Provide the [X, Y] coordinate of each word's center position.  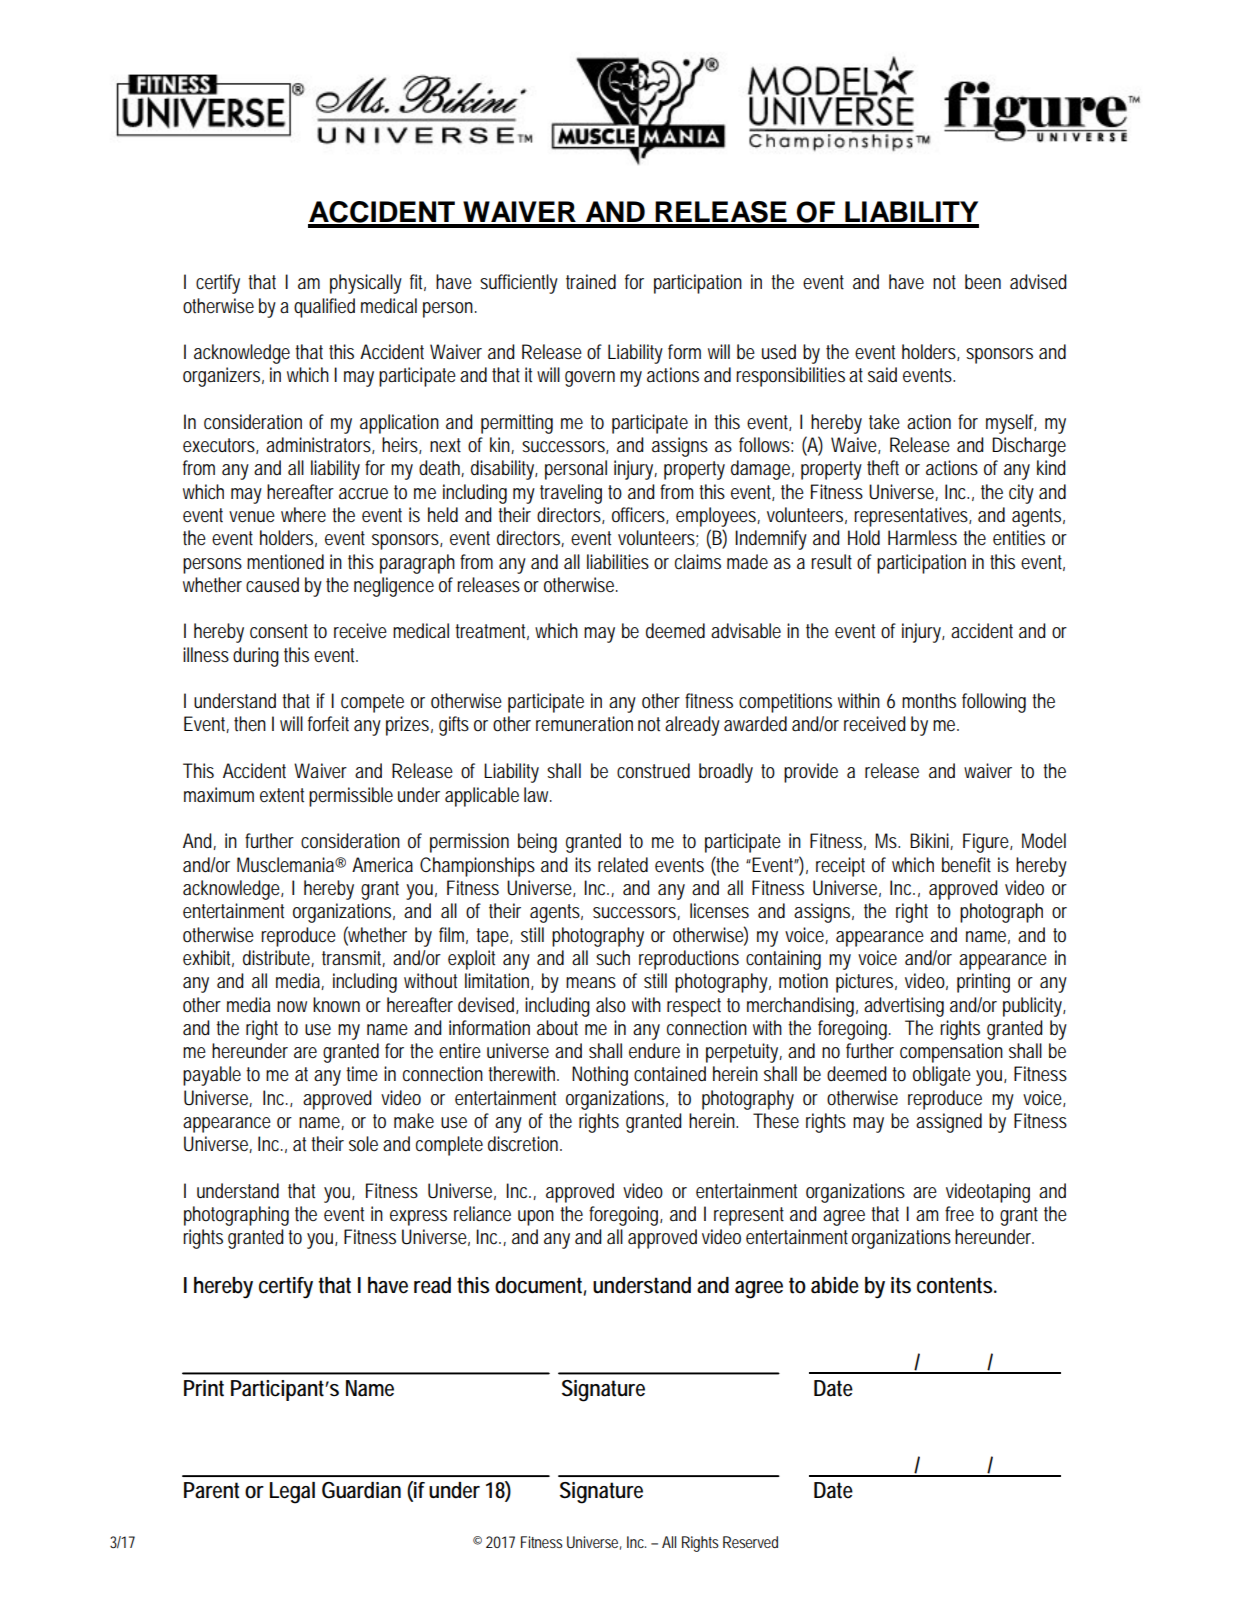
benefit [966, 865]
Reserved [750, 1542]
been [983, 282]
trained [591, 282]
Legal [292, 1493]
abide [835, 1285]
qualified [324, 308]
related [623, 865]
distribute [276, 958]
